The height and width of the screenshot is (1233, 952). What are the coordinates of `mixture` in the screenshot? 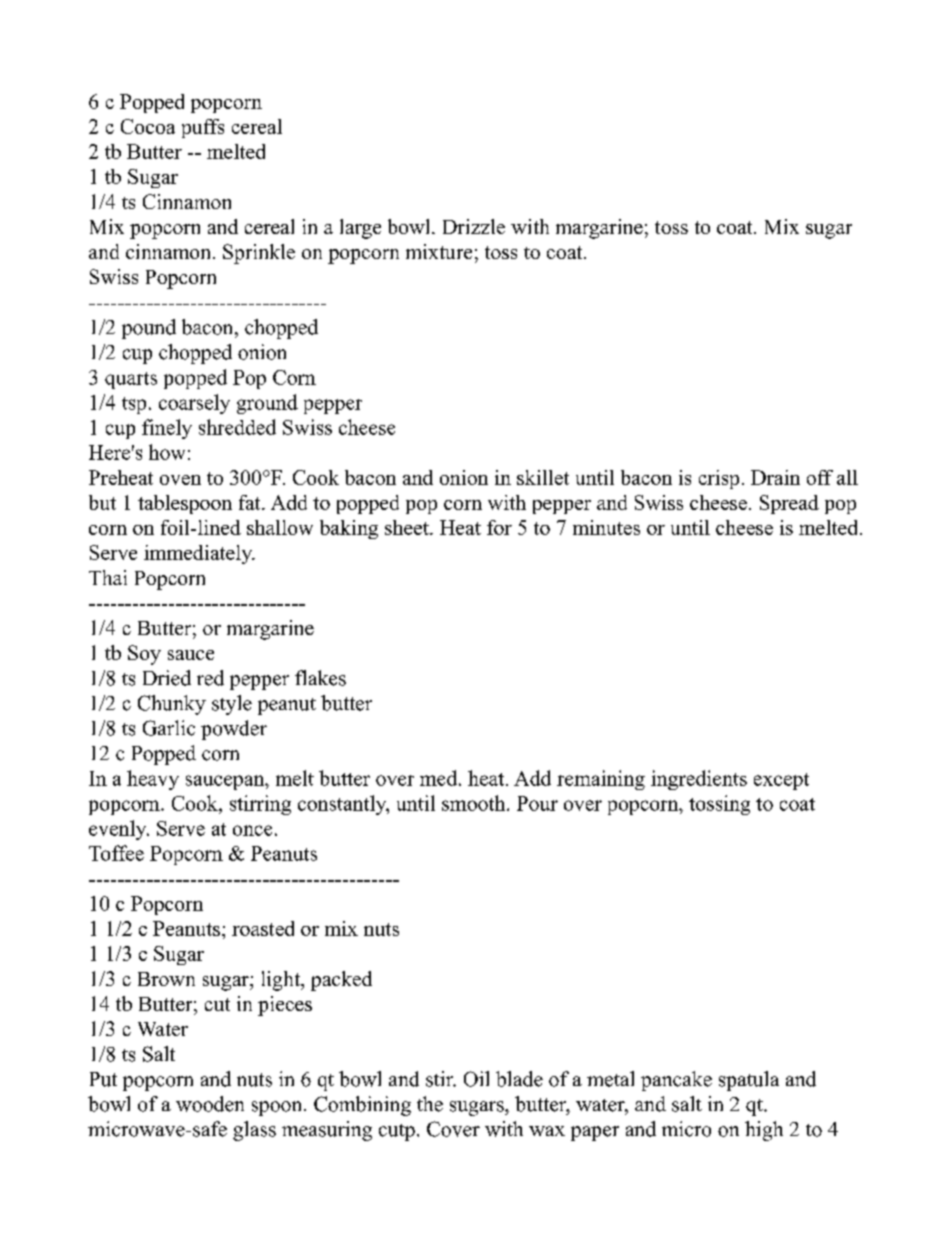 It's located at (439, 251).
